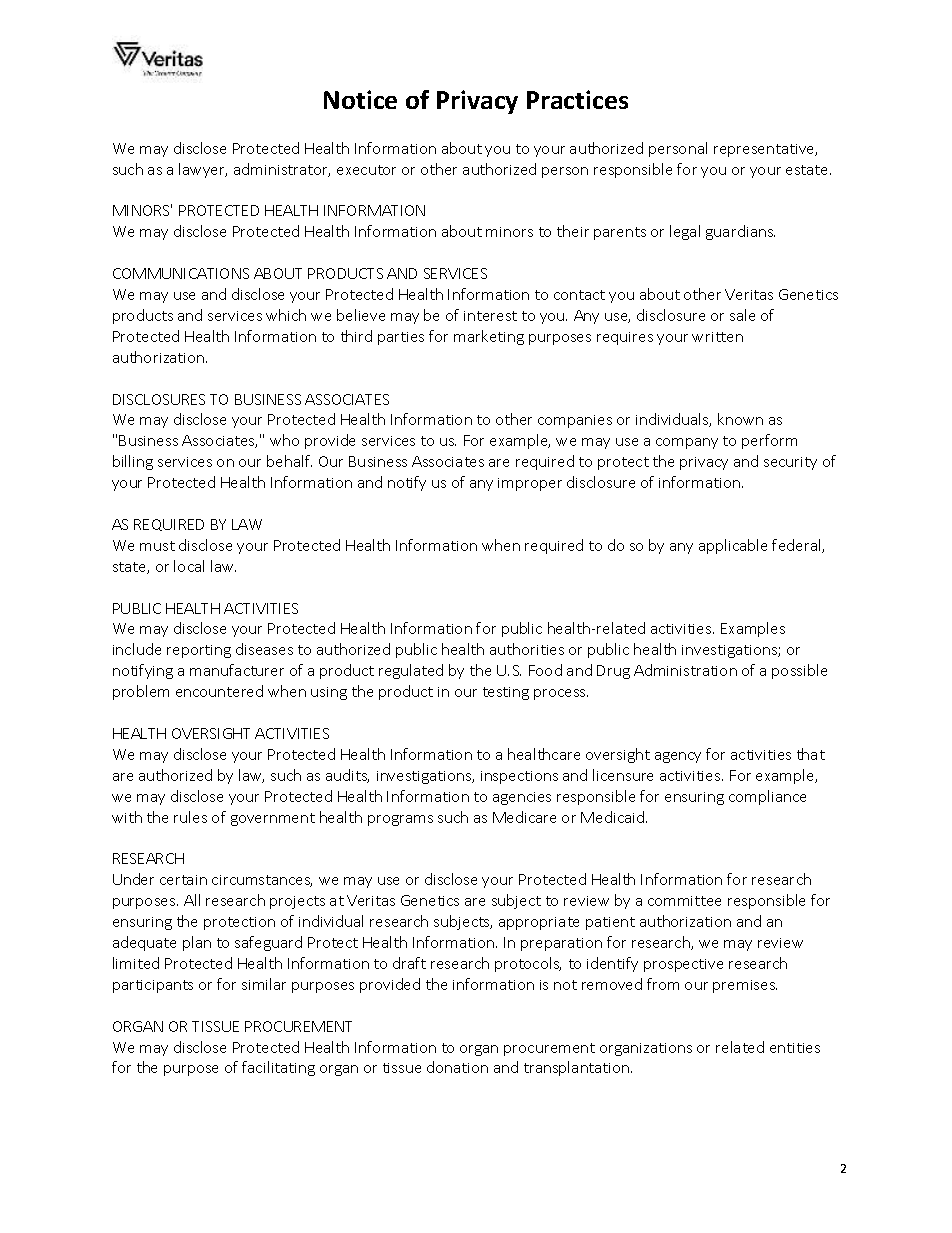 The width and height of the screenshot is (952, 1233). Describe the element at coordinates (203, 170) in the screenshot. I see `lawyer` at that location.
